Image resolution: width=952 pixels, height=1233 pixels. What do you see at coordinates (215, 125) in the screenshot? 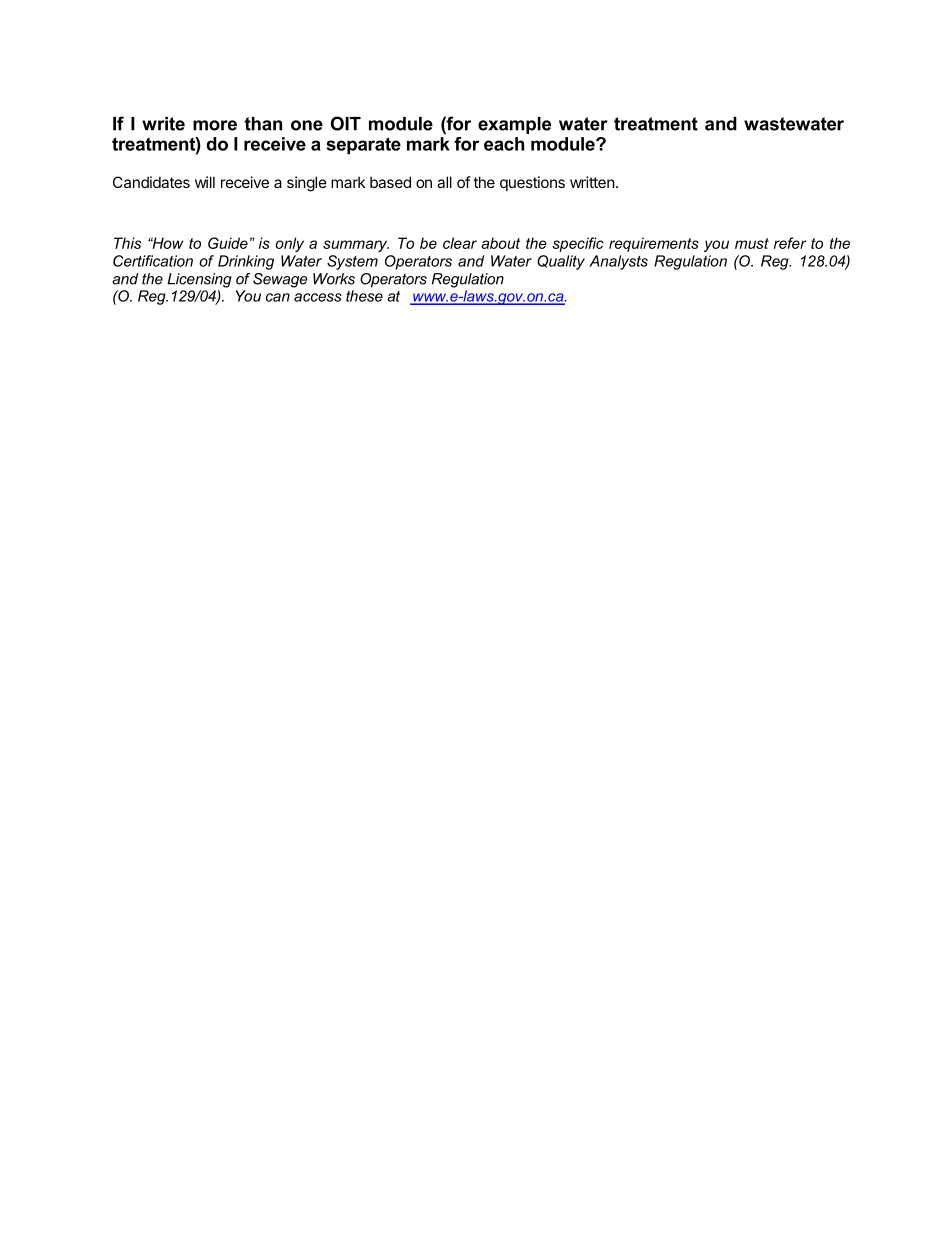
I see `more` at bounding box center [215, 125].
